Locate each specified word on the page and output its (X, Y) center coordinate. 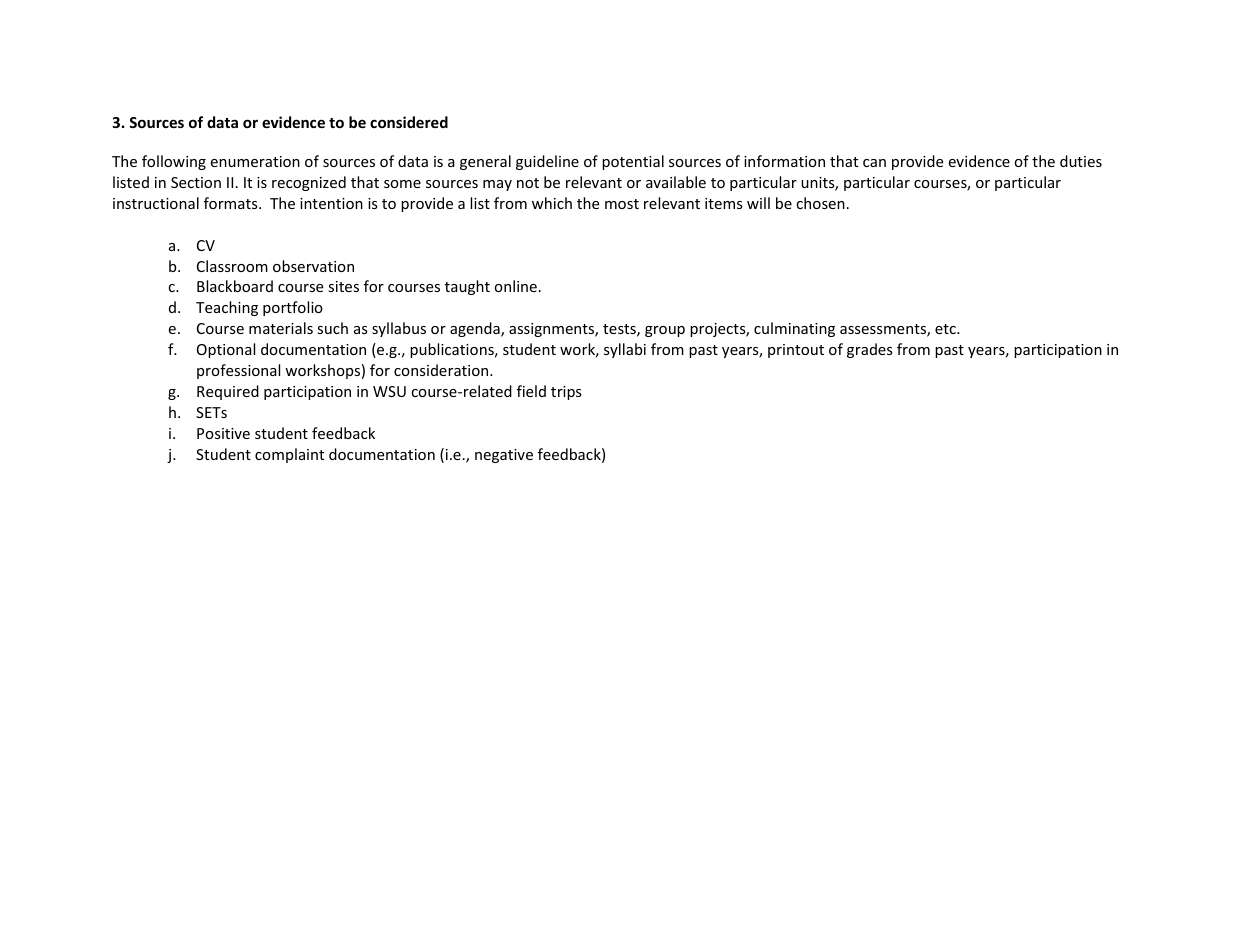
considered (409, 122)
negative (504, 456)
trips (566, 393)
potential (633, 162)
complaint (289, 455)
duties (1081, 161)
